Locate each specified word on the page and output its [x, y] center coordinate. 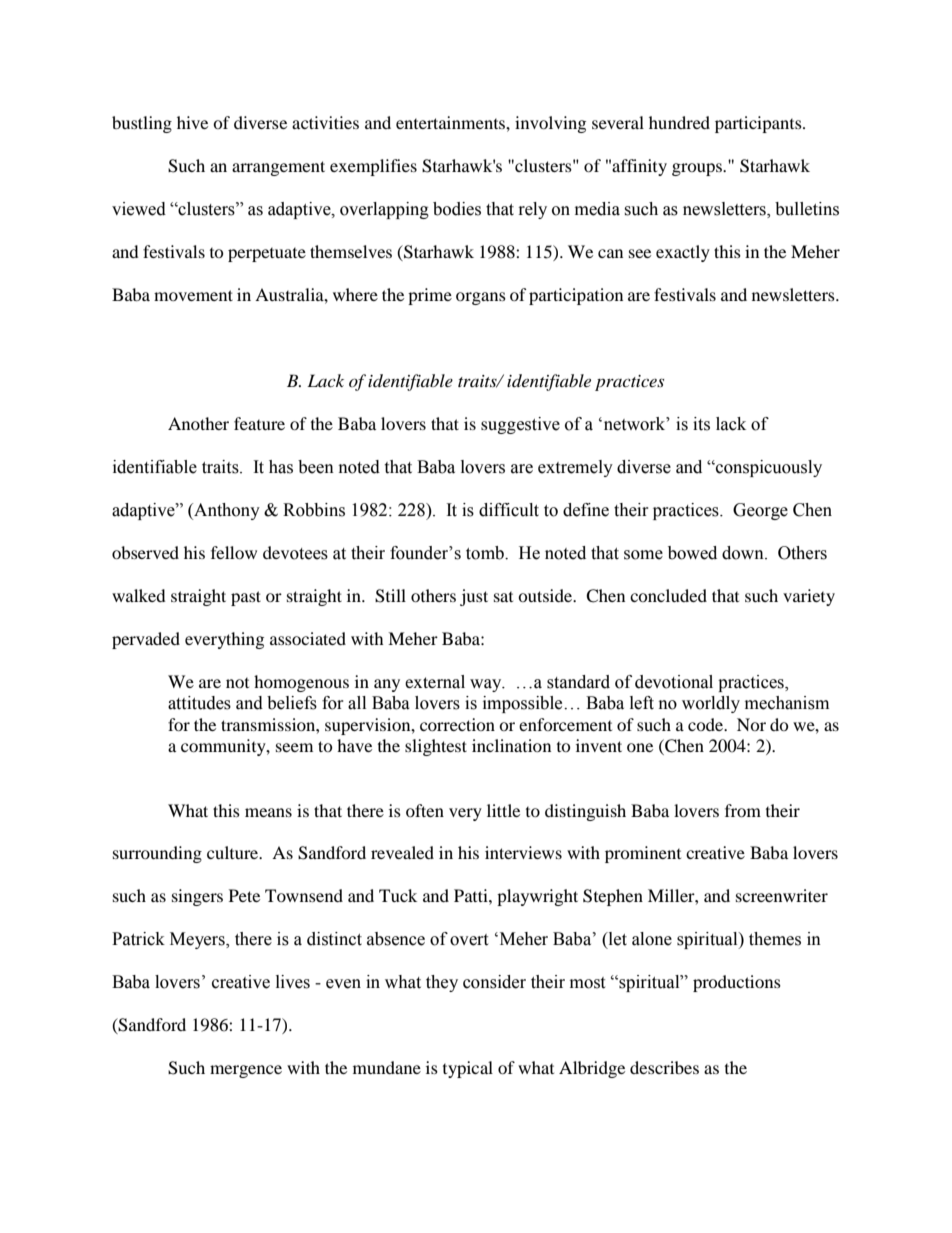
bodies [457, 209]
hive [192, 122]
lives [293, 982]
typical [468, 1069]
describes [664, 1067]
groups [698, 169]
